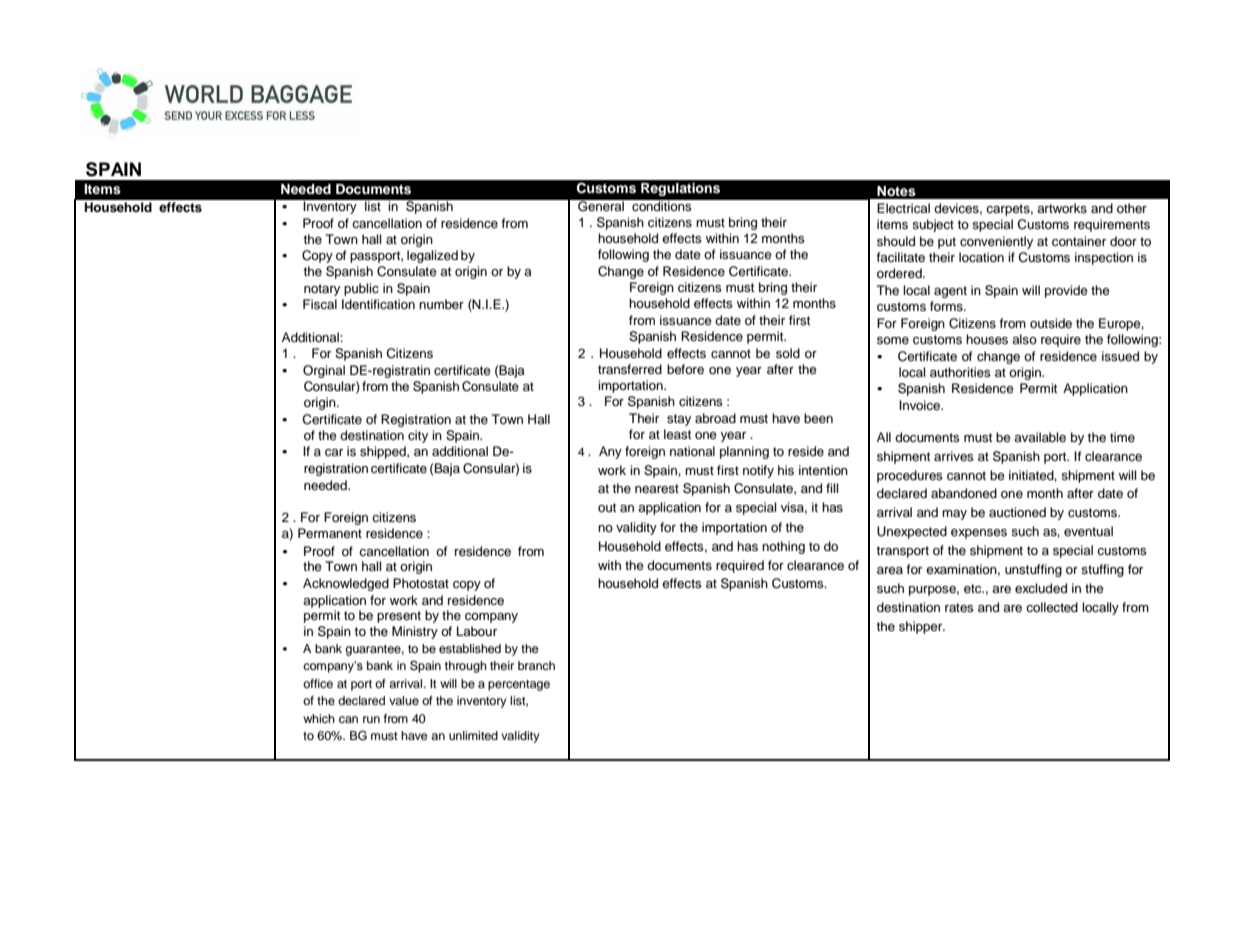  What do you see at coordinates (1052, 607) in the screenshot?
I see `collected` at bounding box center [1052, 607].
